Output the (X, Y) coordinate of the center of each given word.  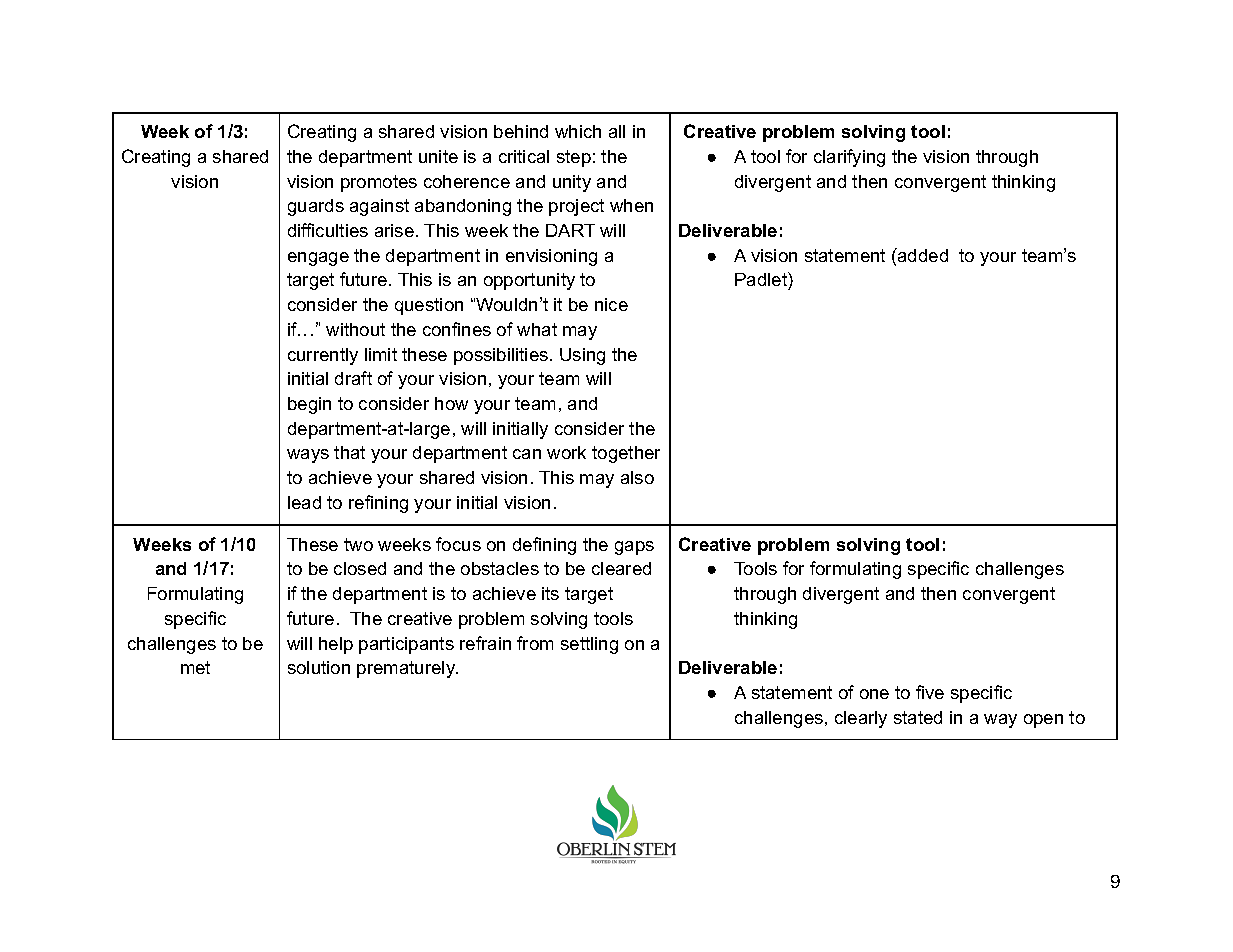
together (626, 454)
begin (309, 405)
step (574, 158)
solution (319, 667)
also (637, 477)
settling (589, 645)
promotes (379, 183)
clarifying (849, 158)
